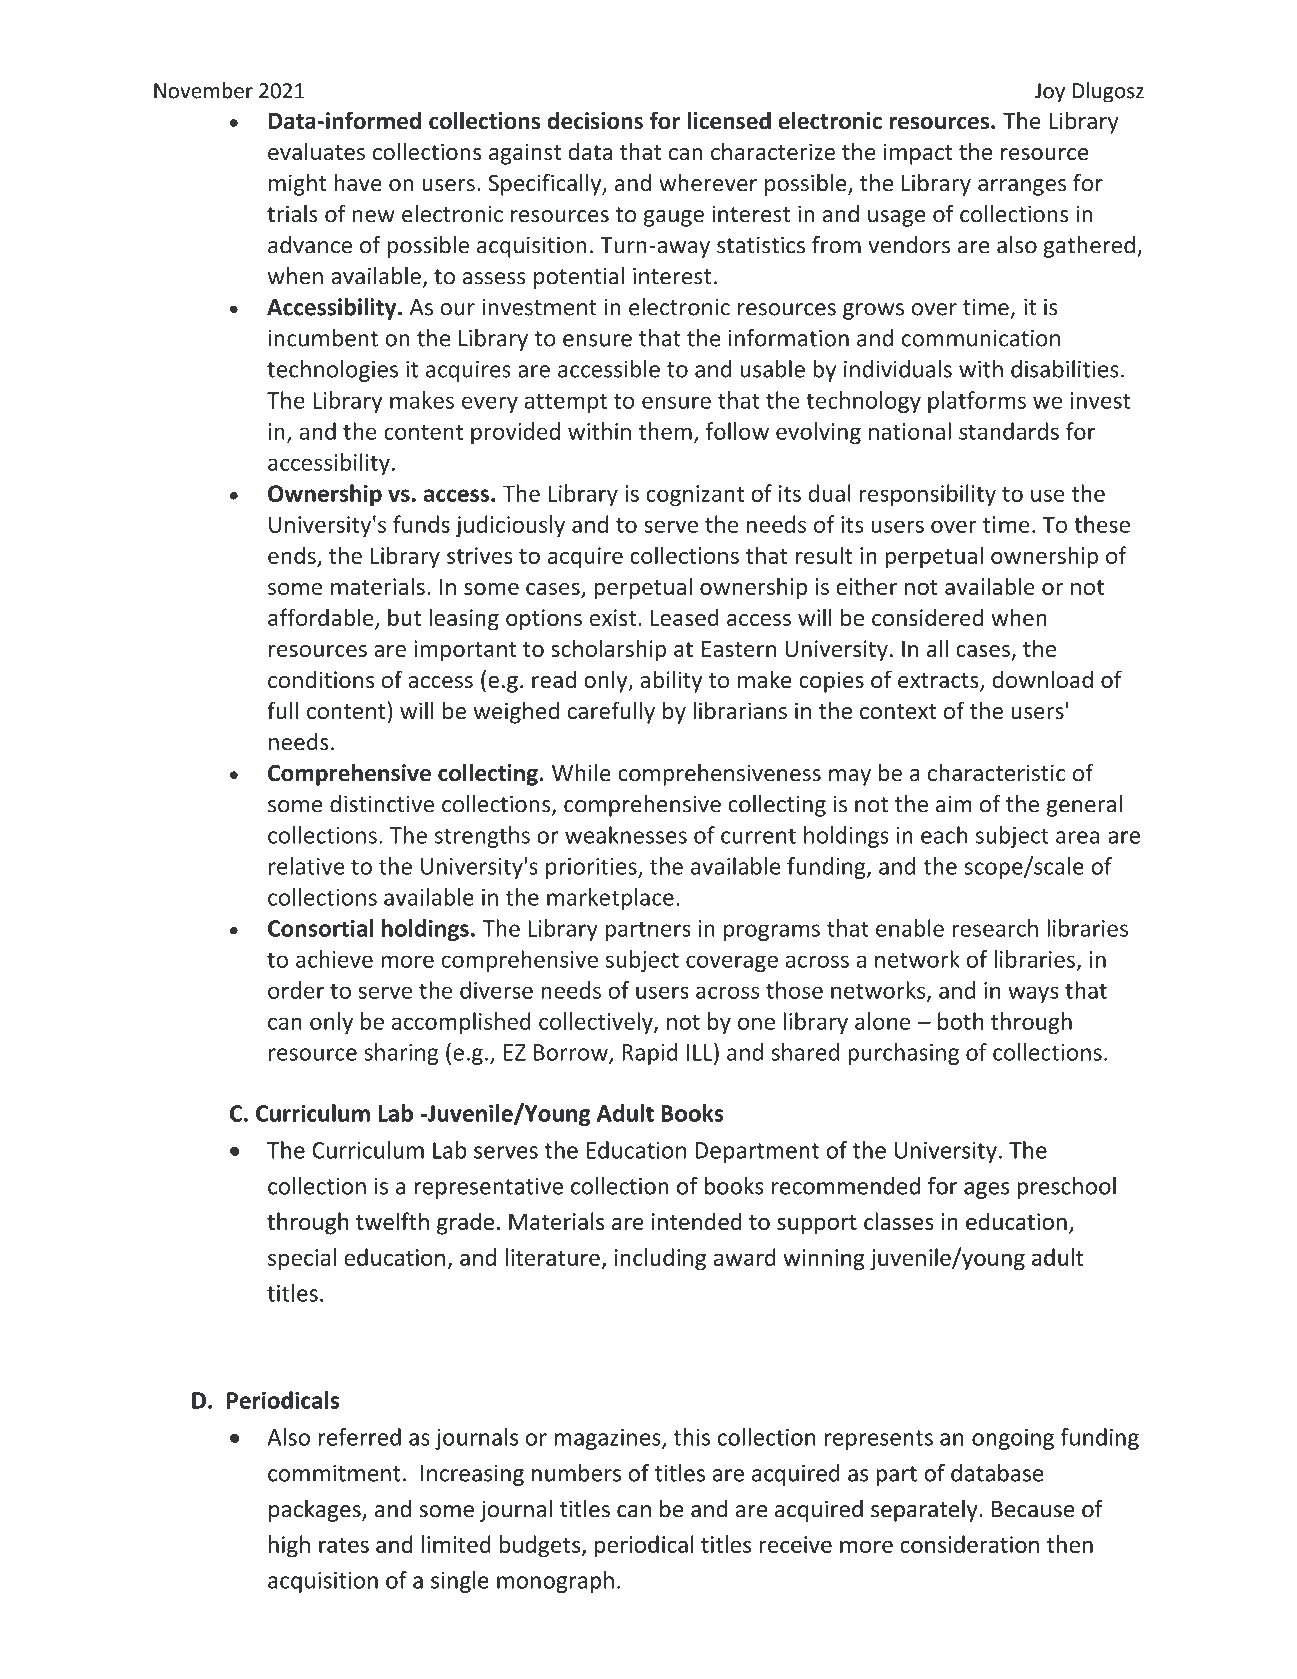 This screenshot has height=1679, width=1297. I want to click on evaluates, so click(316, 151).
